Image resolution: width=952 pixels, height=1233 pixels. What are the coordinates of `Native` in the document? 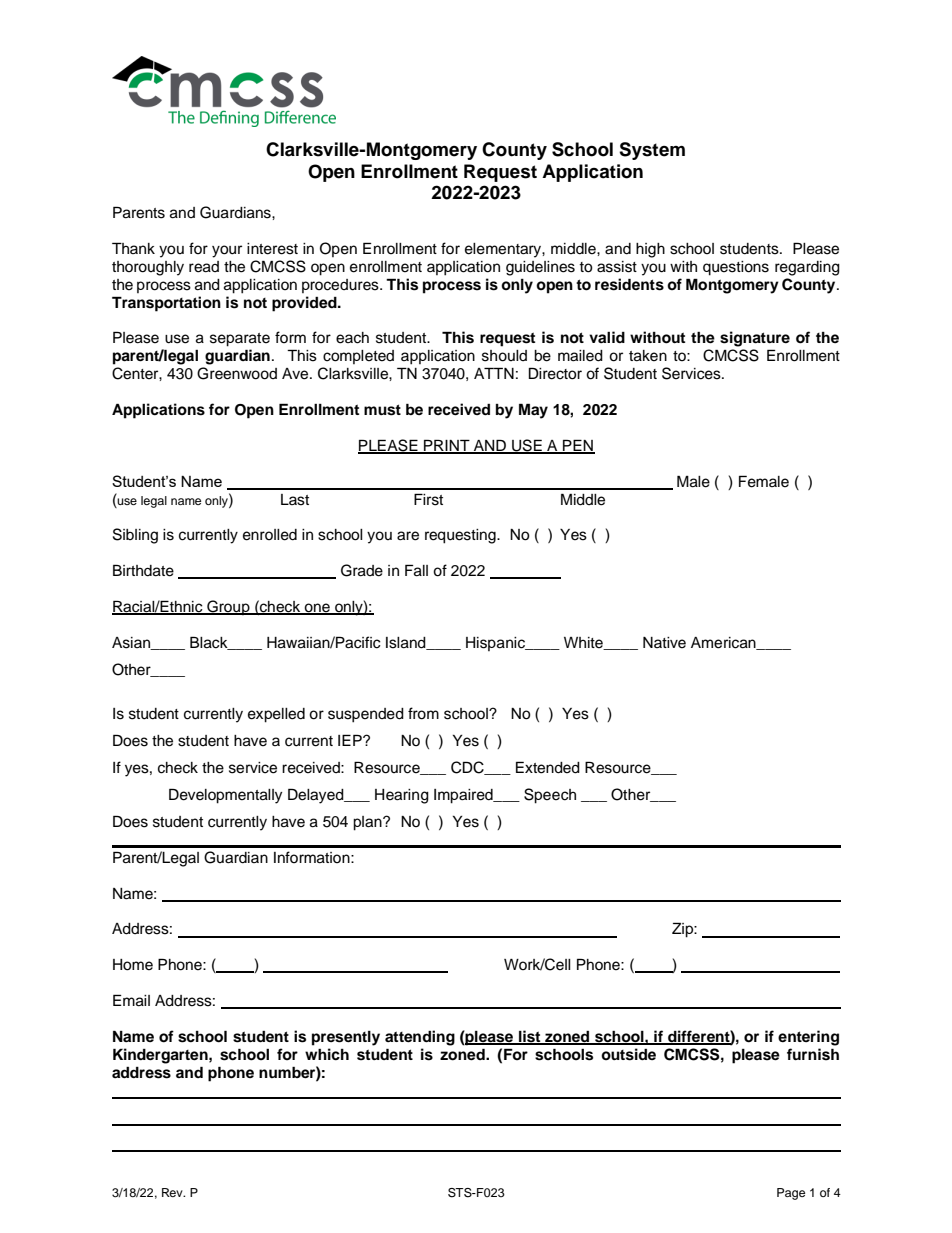 It's located at (664, 643).
